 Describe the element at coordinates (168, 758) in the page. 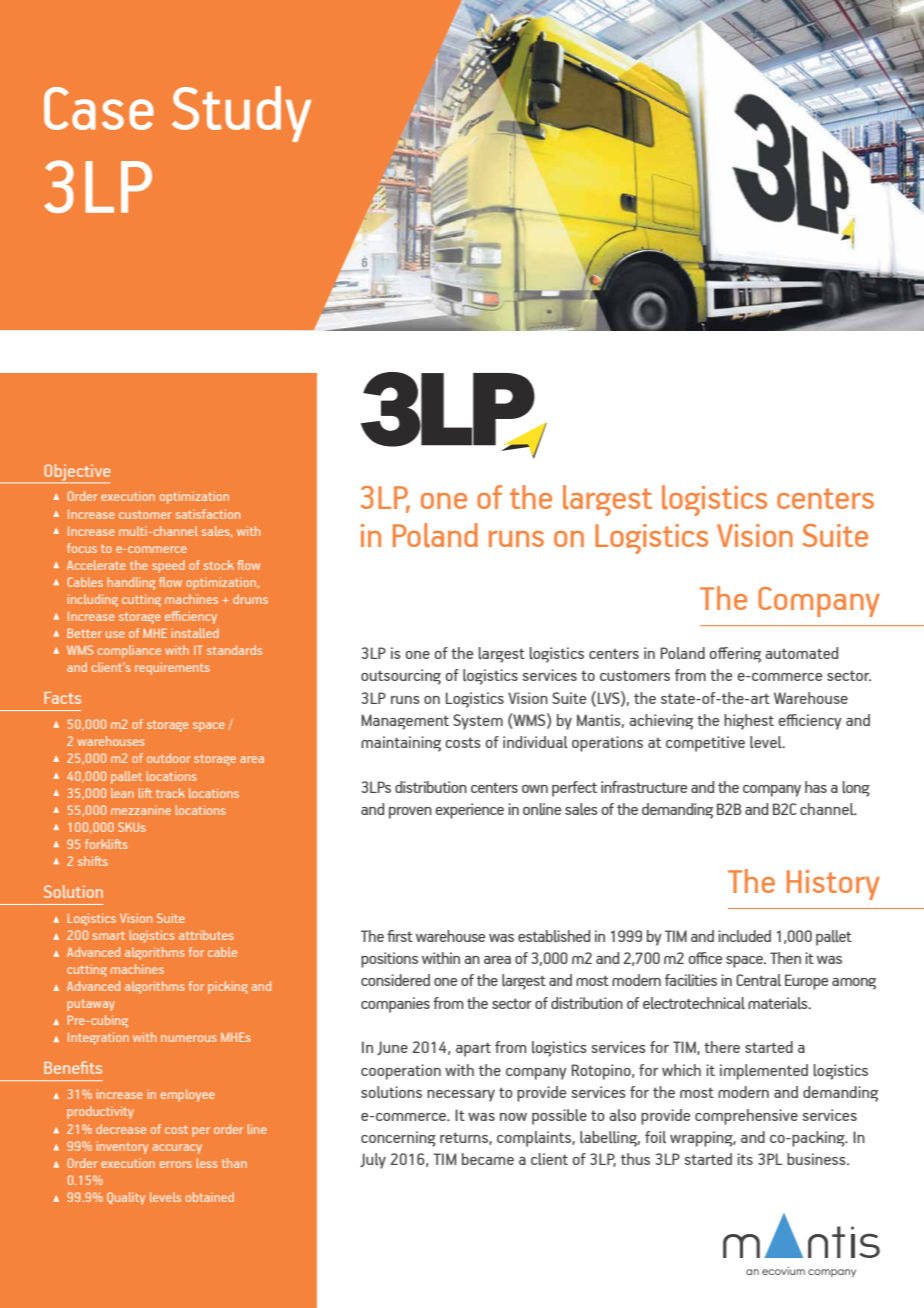

I see `outdoor` at that location.
